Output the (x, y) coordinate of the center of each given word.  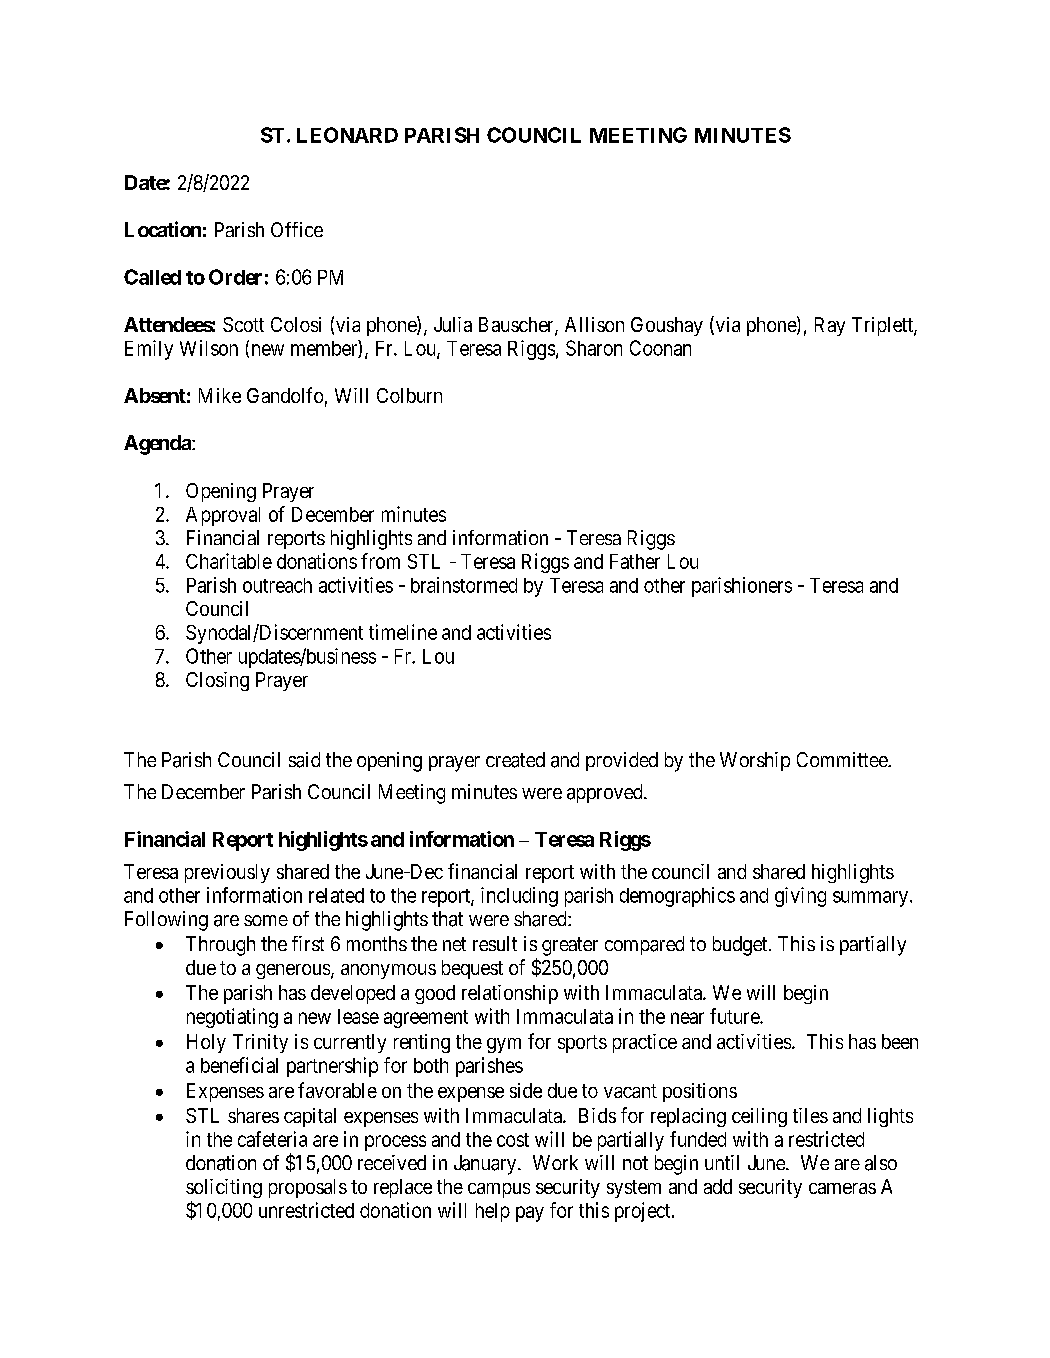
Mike (220, 395)
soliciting (224, 1188)
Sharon (594, 348)
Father (635, 561)
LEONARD (347, 135)
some (266, 920)
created (515, 760)
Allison (594, 324)
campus (499, 1190)
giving (800, 897)
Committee (843, 759)
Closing (217, 681)
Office (297, 229)
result (495, 943)
